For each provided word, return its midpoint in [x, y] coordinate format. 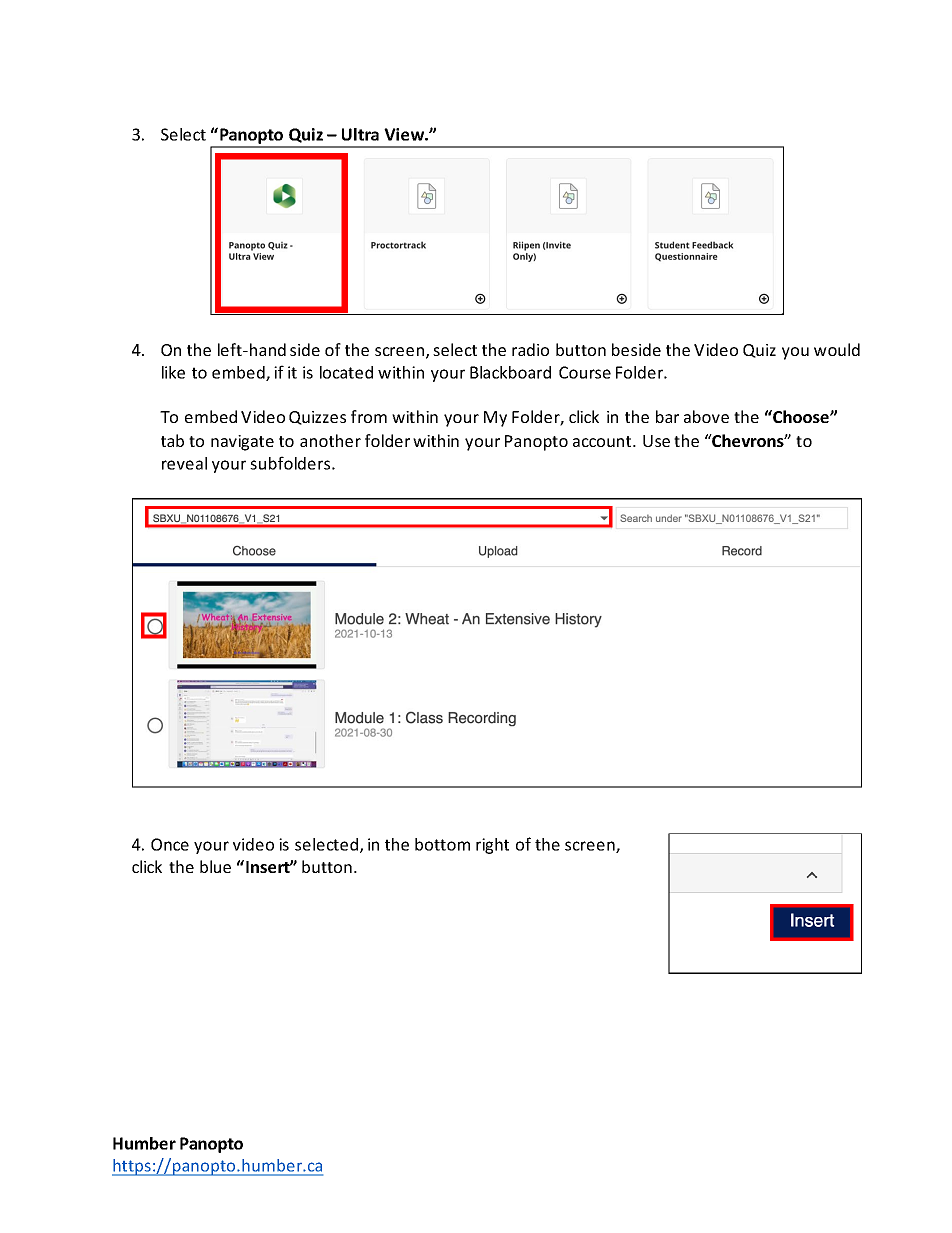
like [173, 372]
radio [530, 349]
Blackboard [510, 372]
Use [656, 441]
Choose [801, 416]
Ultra [360, 134]
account [603, 441]
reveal [184, 463]
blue [215, 866]
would [837, 349]
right [492, 846]
